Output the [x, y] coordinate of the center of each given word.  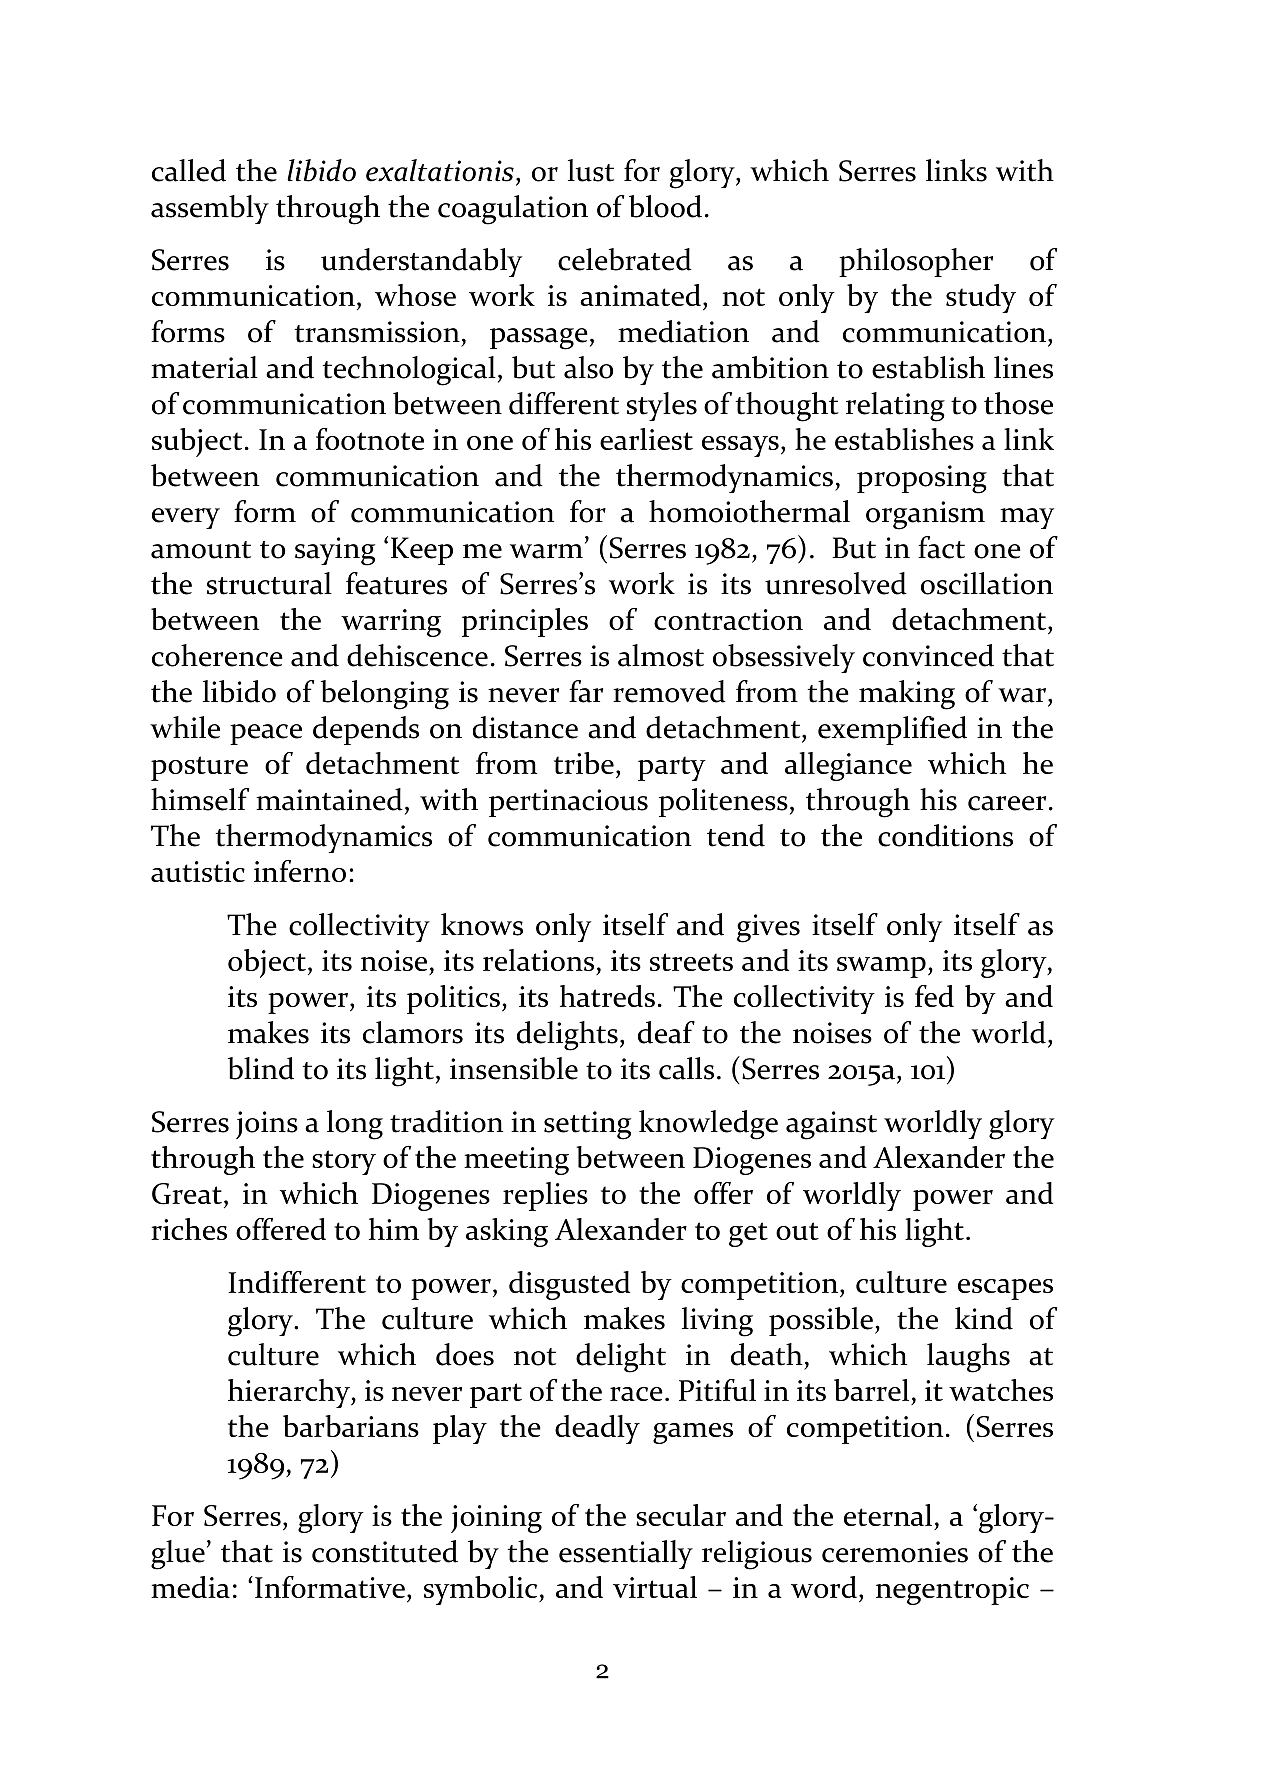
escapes [1005, 1289]
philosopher [916, 262]
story [344, 1162]
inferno [300, 871]
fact [941, 547]
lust [591, 170]
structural [269, 583]
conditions [945, 835]
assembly [210, 209]
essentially [626, 1554]
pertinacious [568, 803]
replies [545, 1196]
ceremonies [895, 1552]
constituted [385, 1551]
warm [546, 551]
